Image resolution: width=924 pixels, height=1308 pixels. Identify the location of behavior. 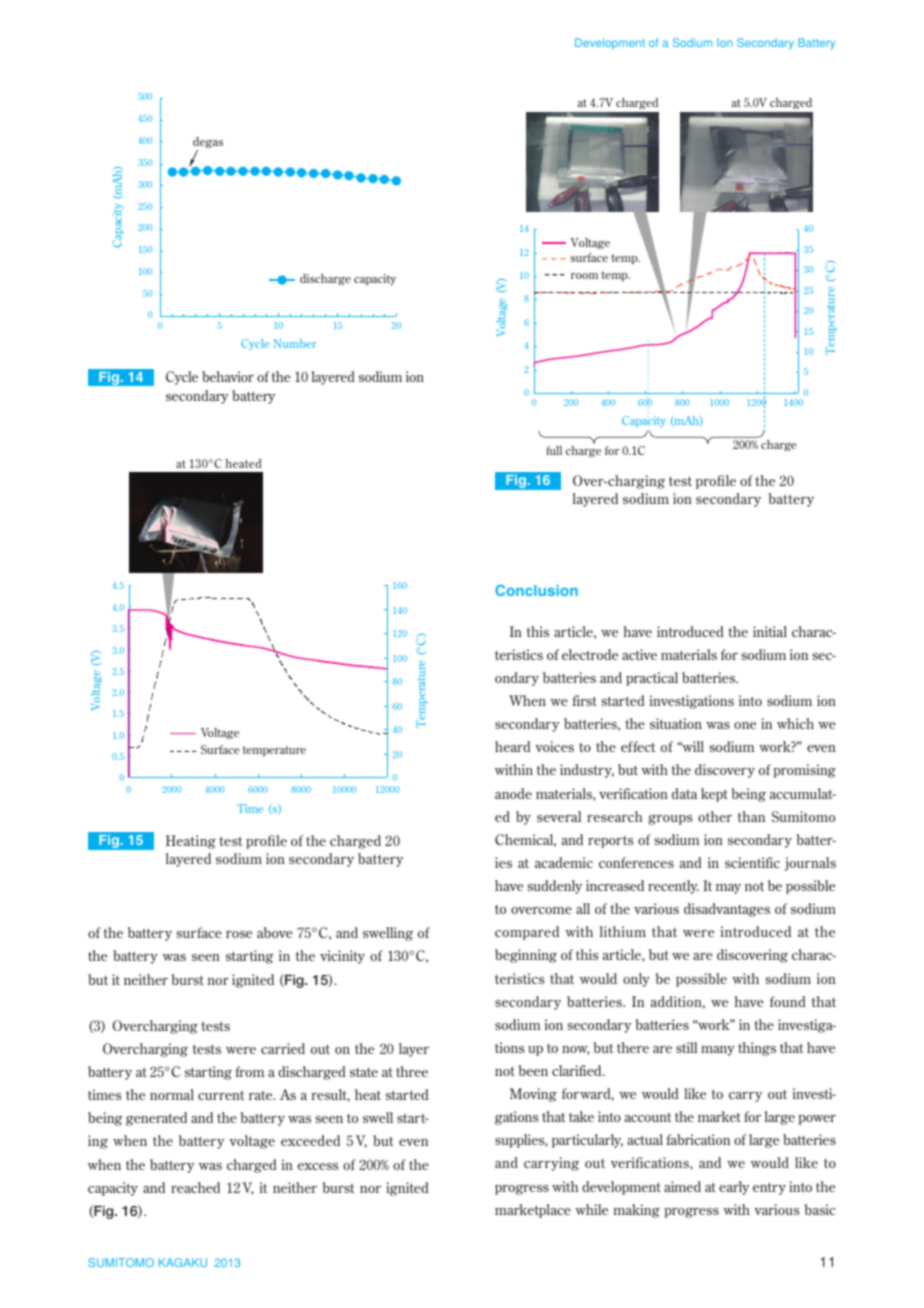
(228, 376).
